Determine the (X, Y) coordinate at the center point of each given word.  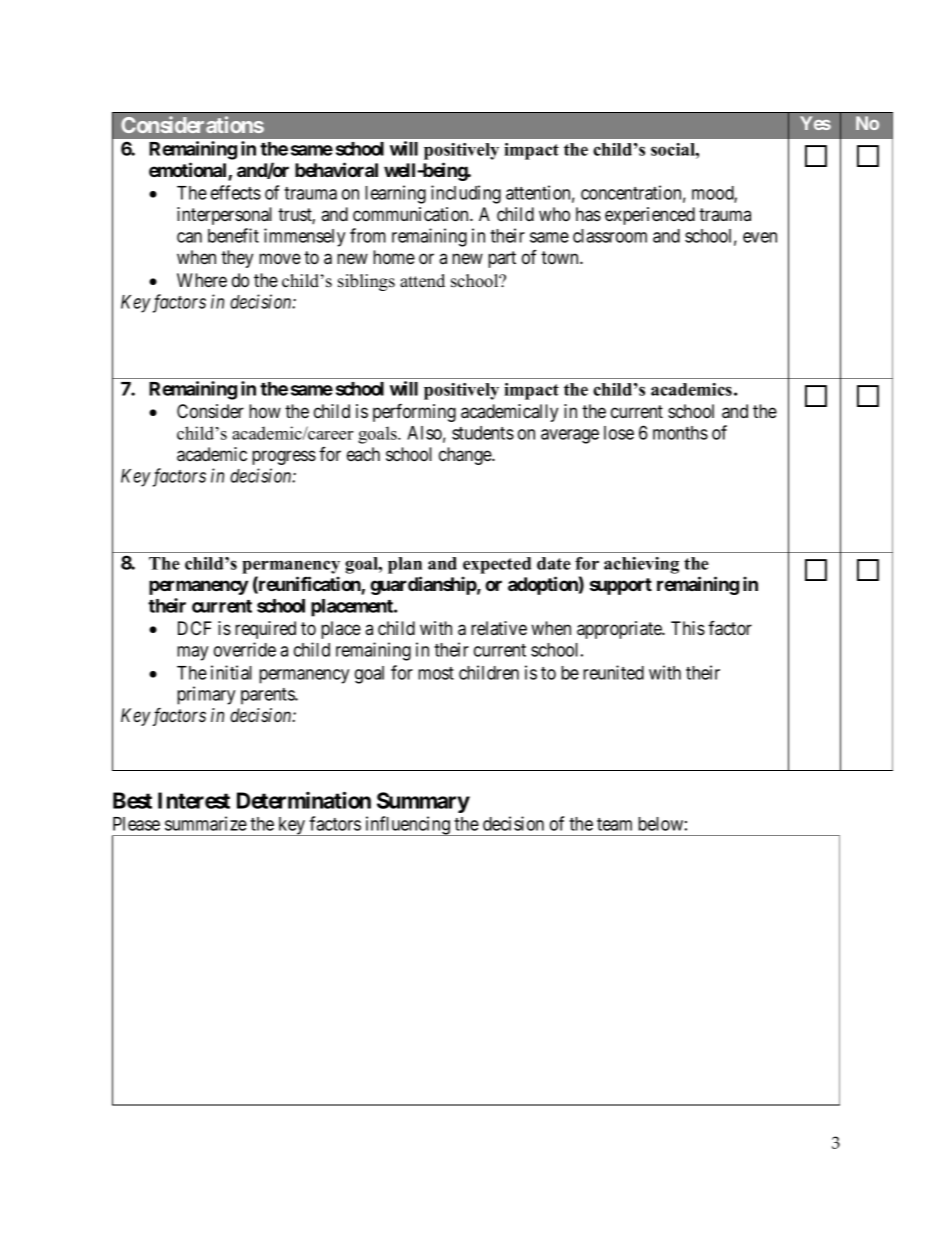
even (760, 237)
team (614, 824)
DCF (195, 628)
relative (499, 628)
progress (284, 457)
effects (236, 192)
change (466, 456)
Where (202, 280)
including (466, 194)
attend (422, 281)
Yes (815, 123)
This (688, 628)
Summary (423, 802)
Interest (194, 800)
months (680, 433)
